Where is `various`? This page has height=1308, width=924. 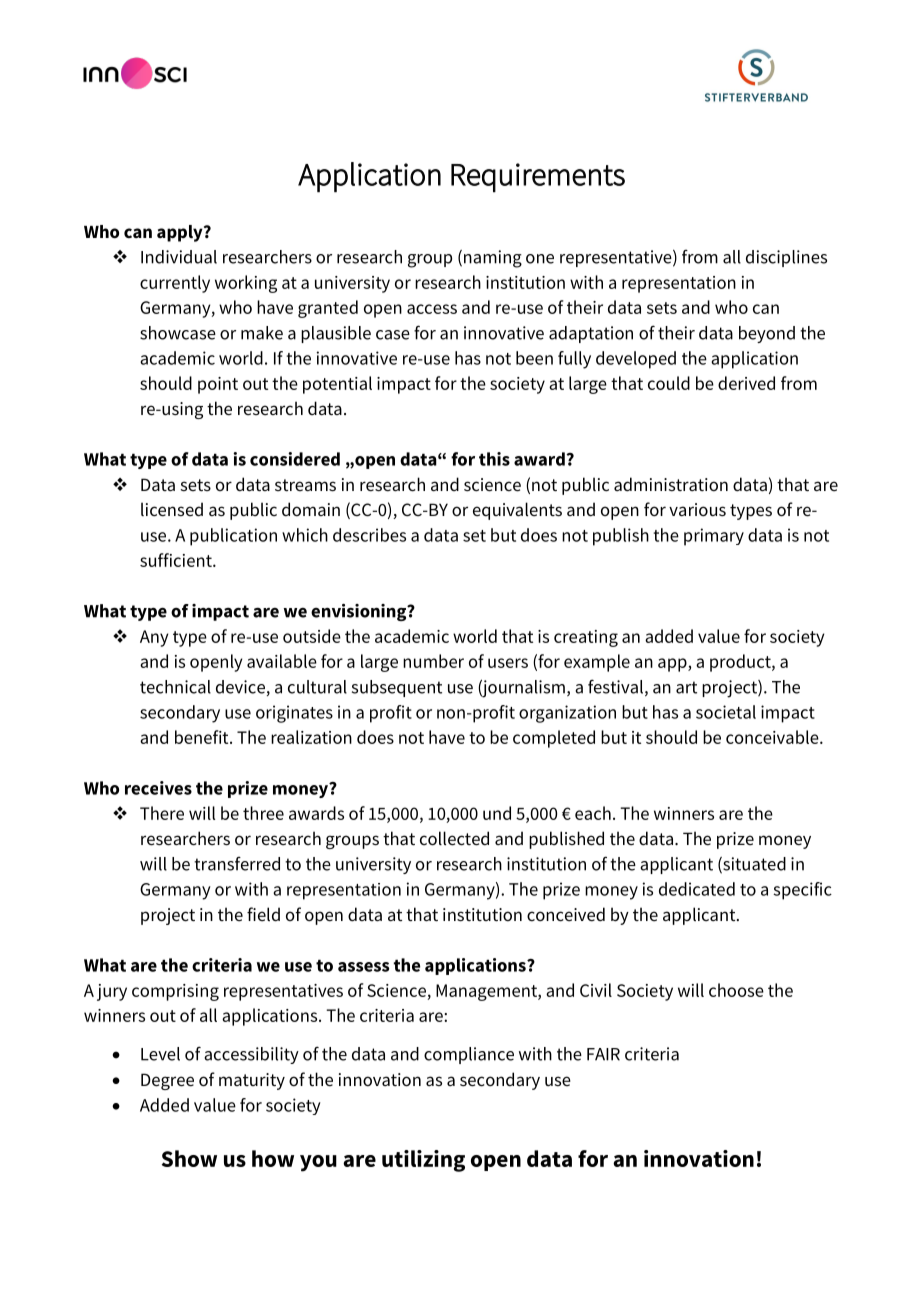
various is located at coordinates (697, 509).
